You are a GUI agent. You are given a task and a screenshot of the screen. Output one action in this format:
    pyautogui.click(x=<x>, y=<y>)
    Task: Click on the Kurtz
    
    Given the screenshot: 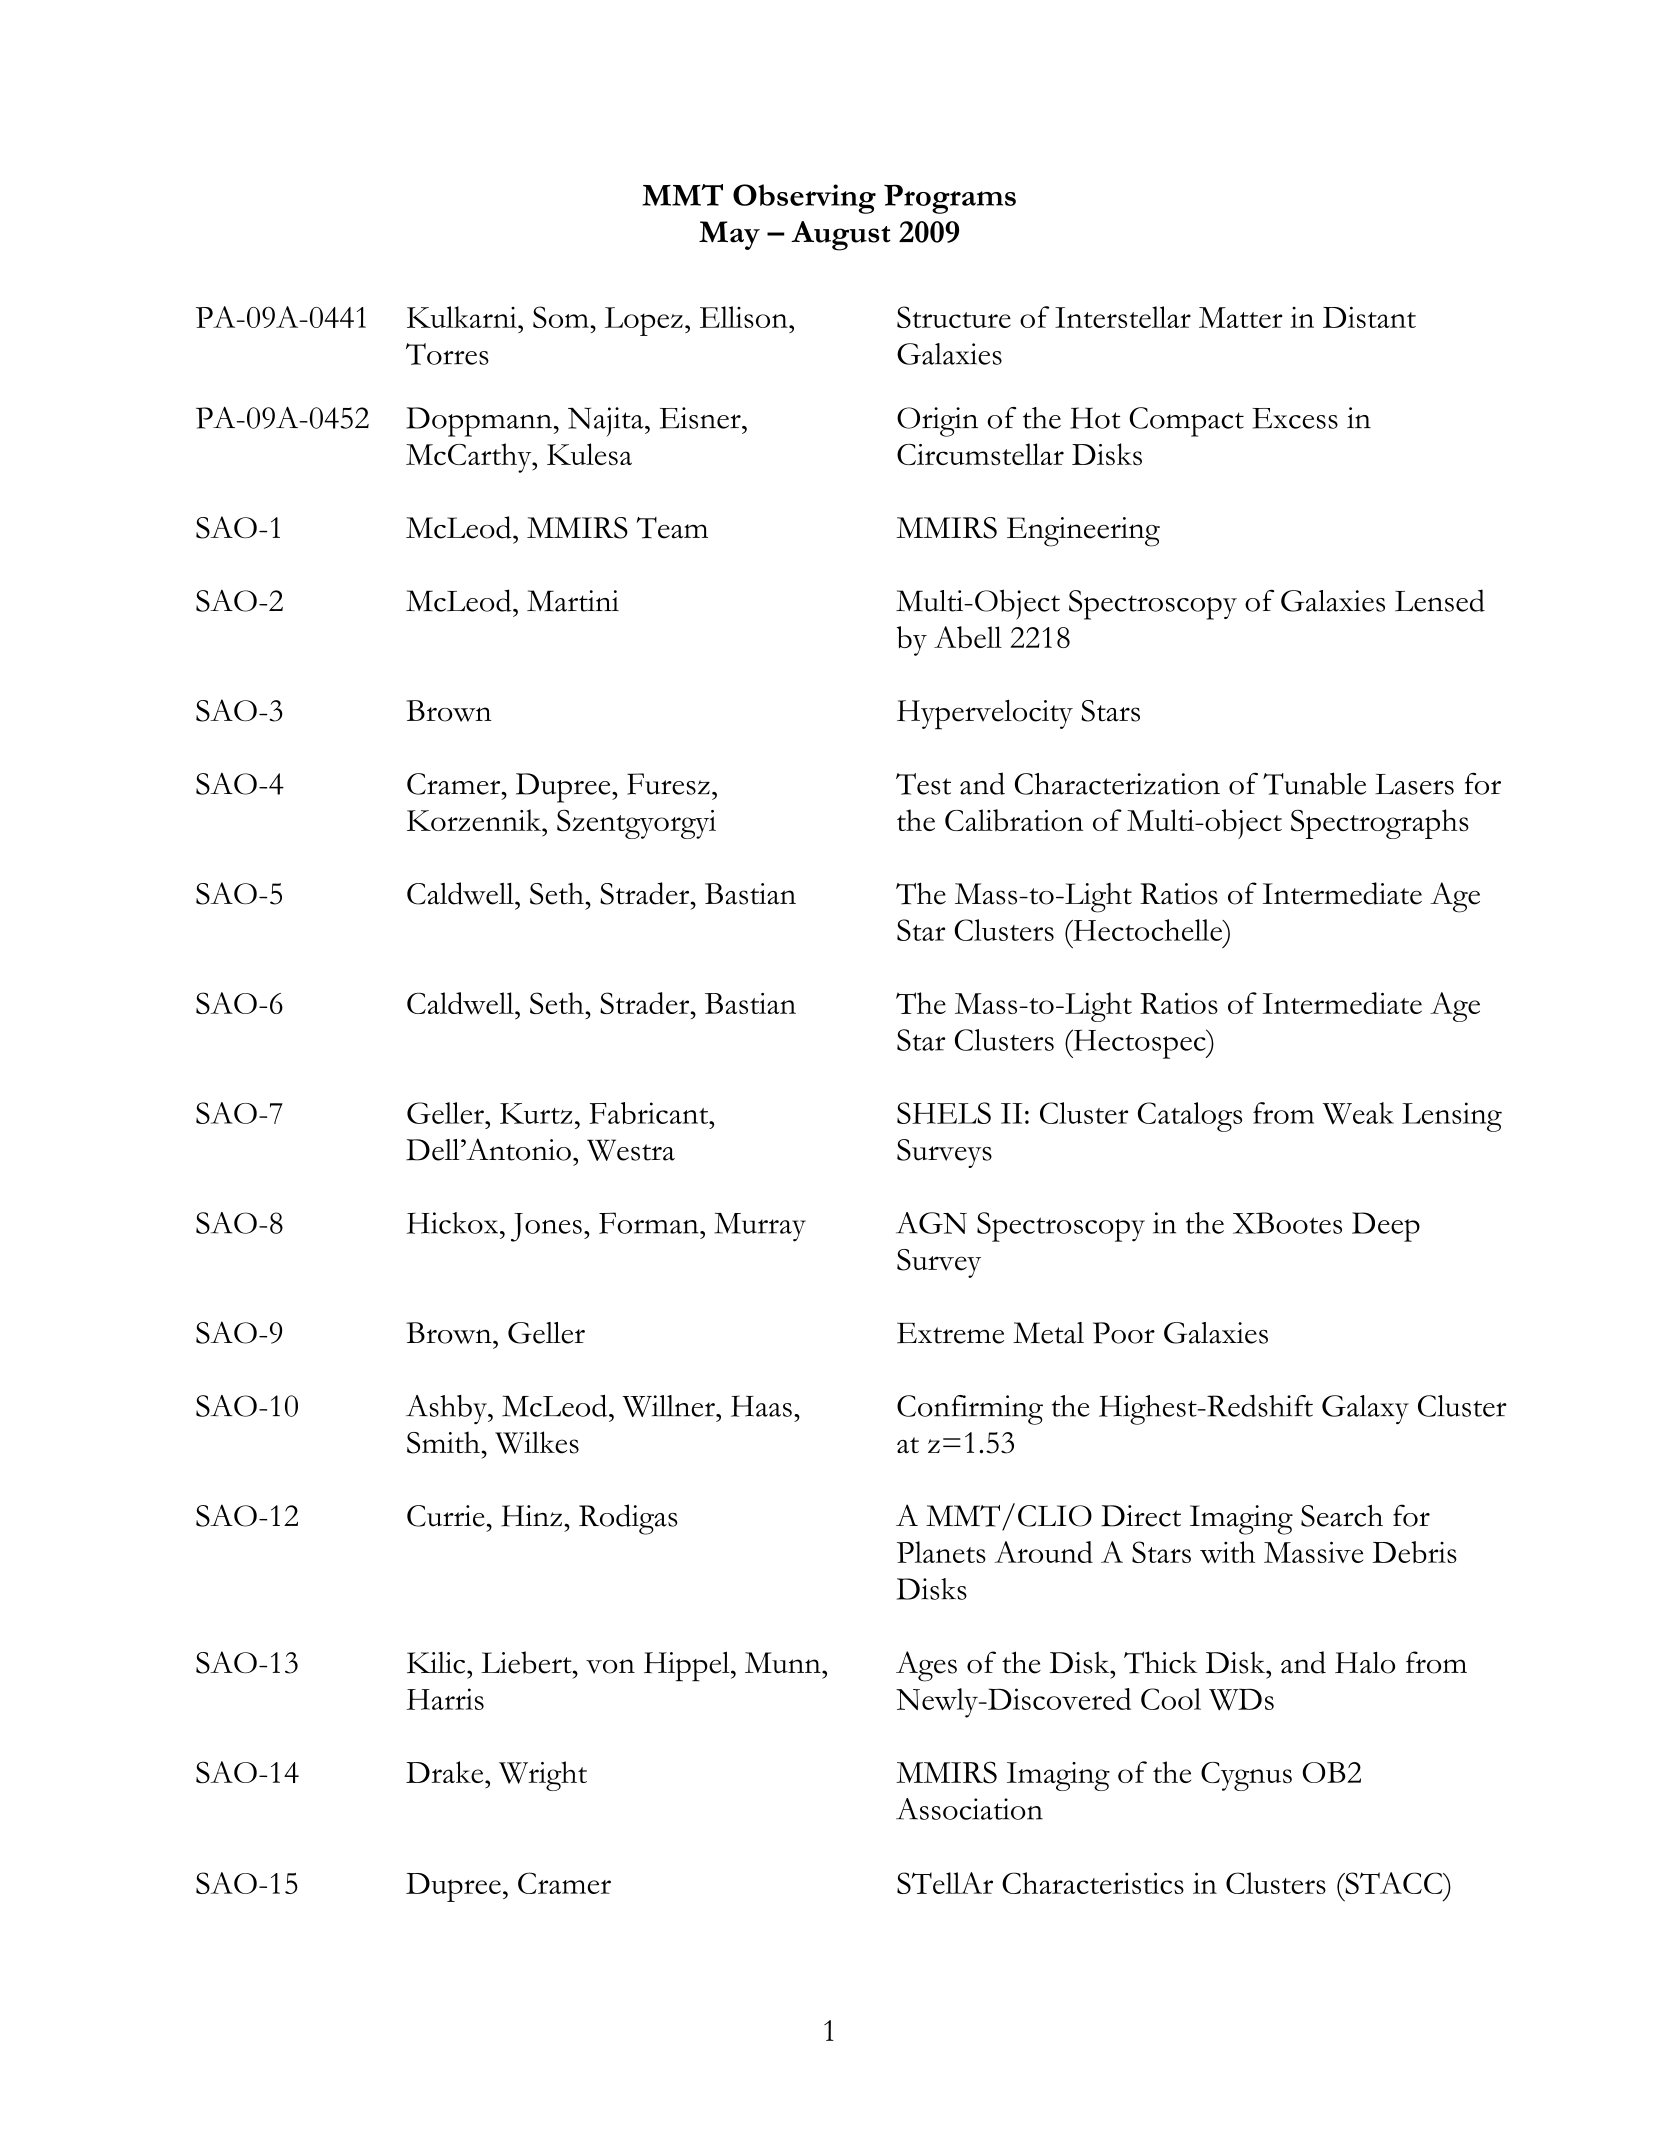 What is the action you would take?
    pyautogui.click(x=536, y=1113)
